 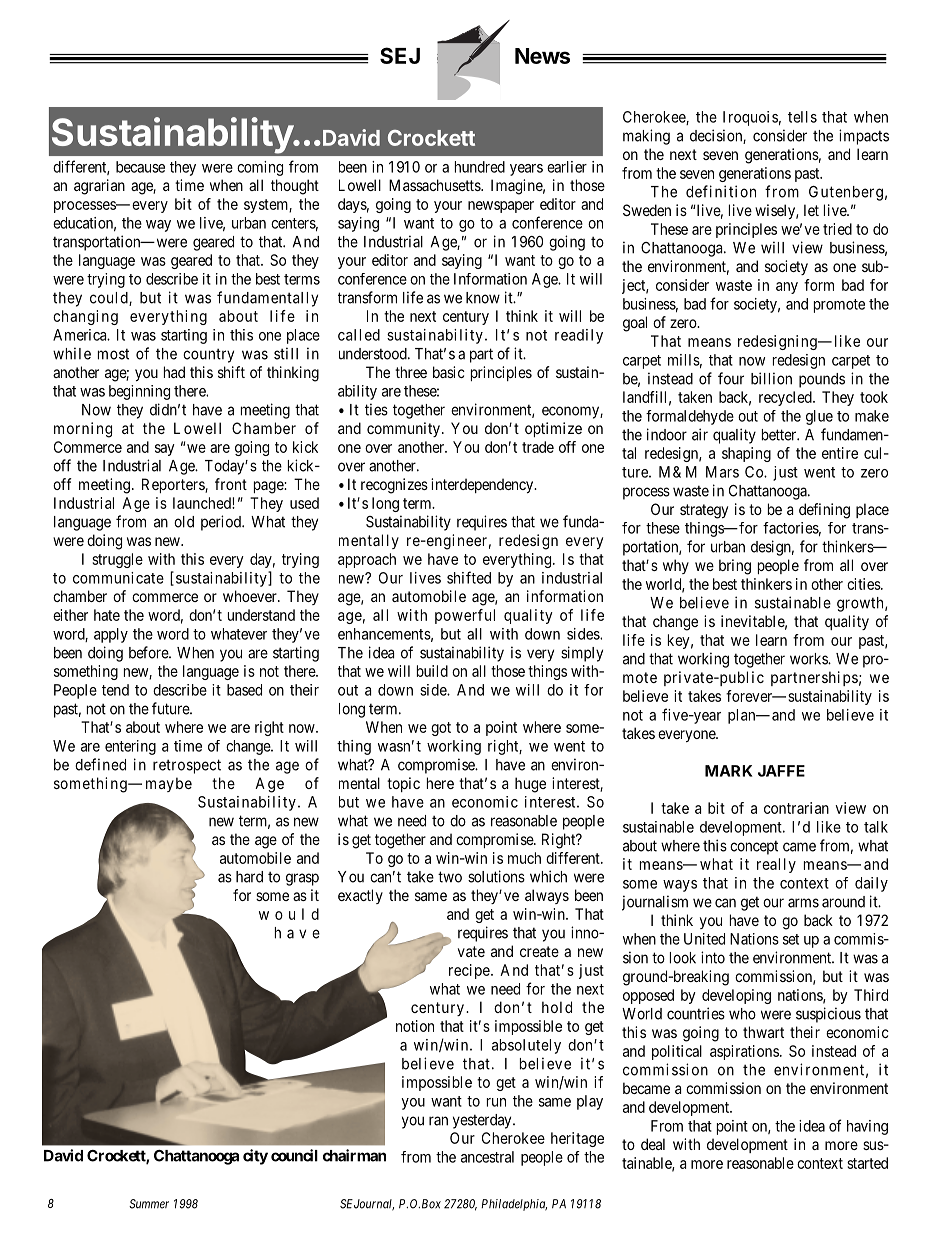 What do you see at coordinates (187, 766) in the screenshot?
I see `retrospect` at bounding box center [187, 766].
